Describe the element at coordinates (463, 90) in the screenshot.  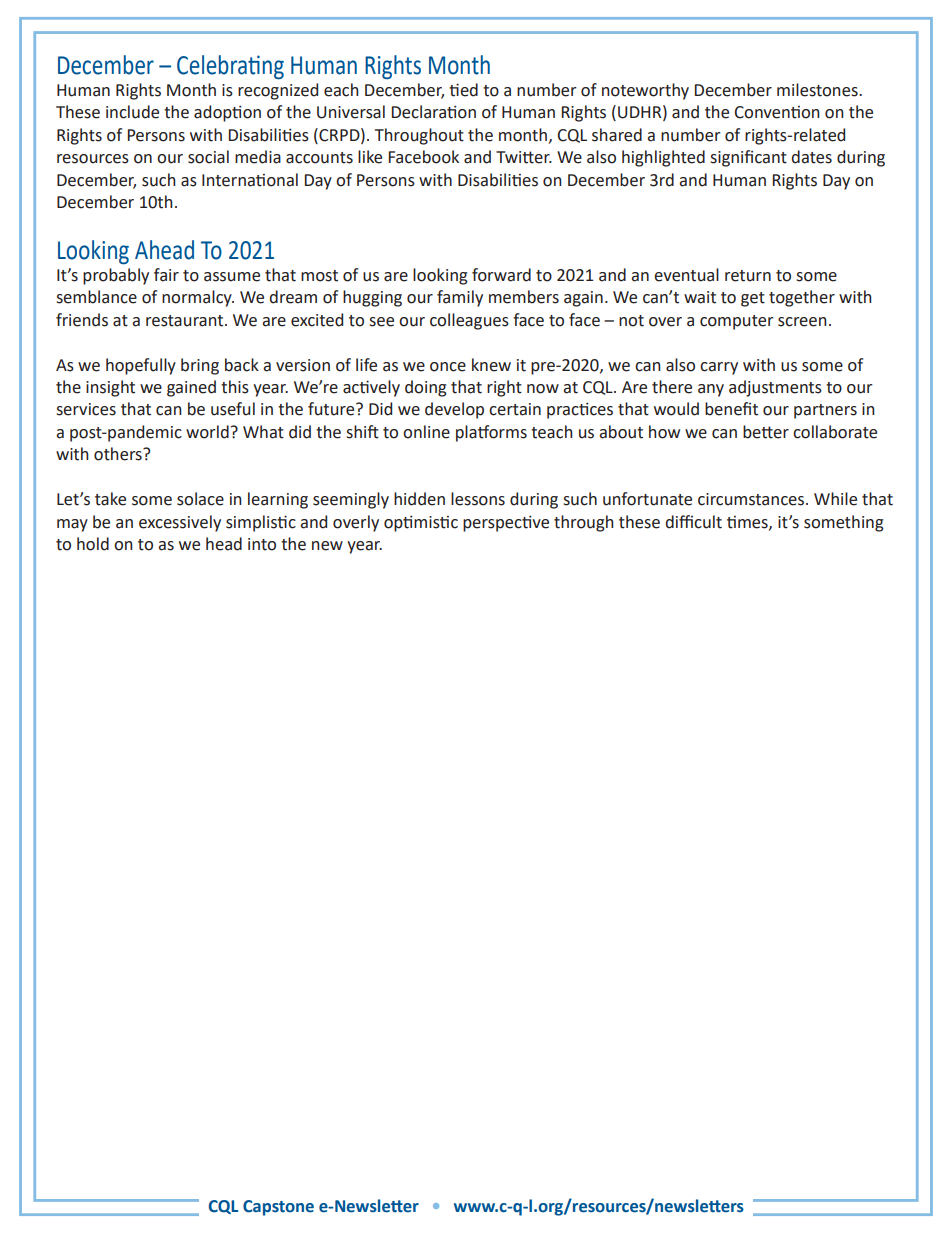
I see `tied` at that location.
